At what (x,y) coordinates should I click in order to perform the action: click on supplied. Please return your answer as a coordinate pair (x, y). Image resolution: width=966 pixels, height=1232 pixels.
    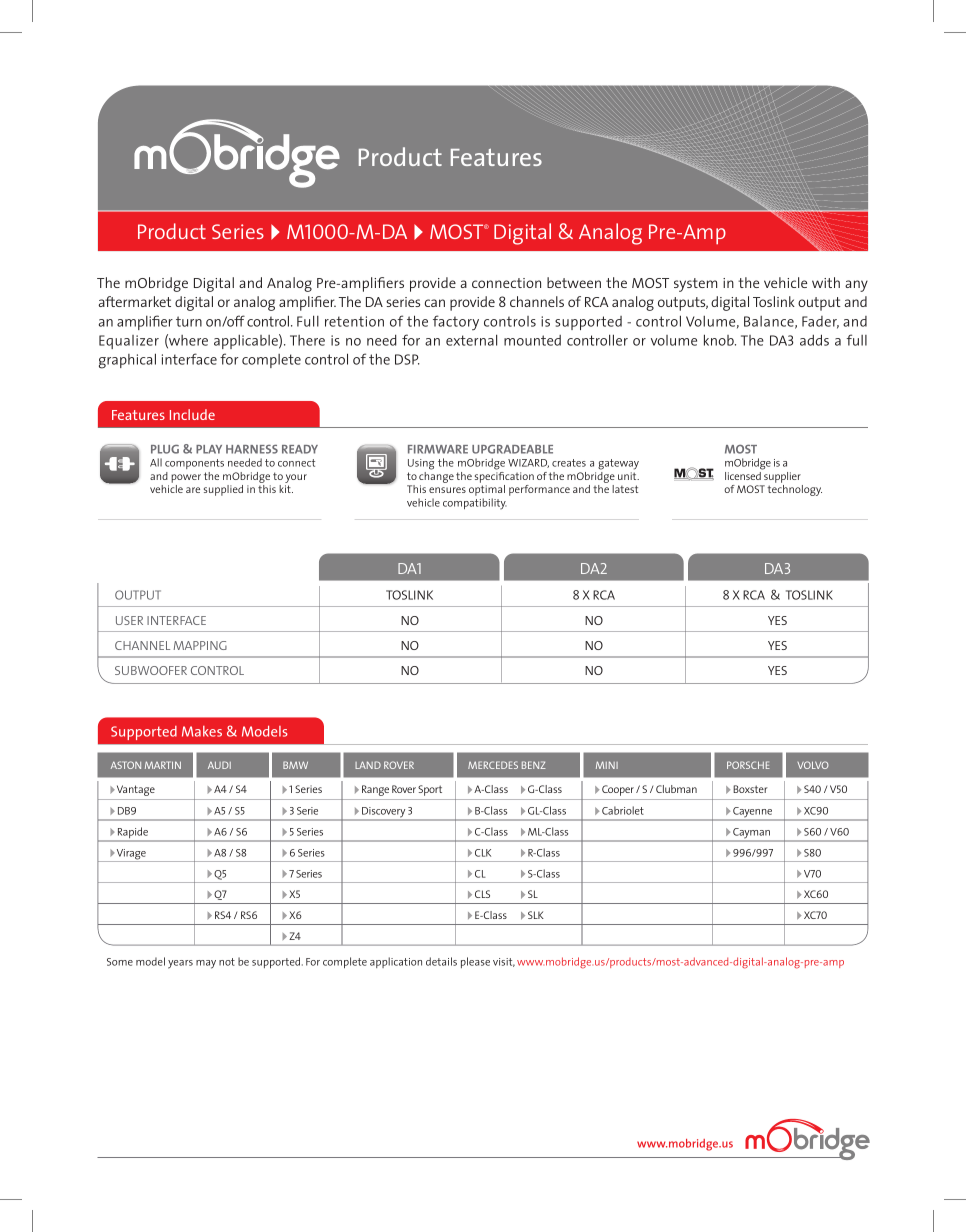
    Looking at the image, I should click on (223, 490).
